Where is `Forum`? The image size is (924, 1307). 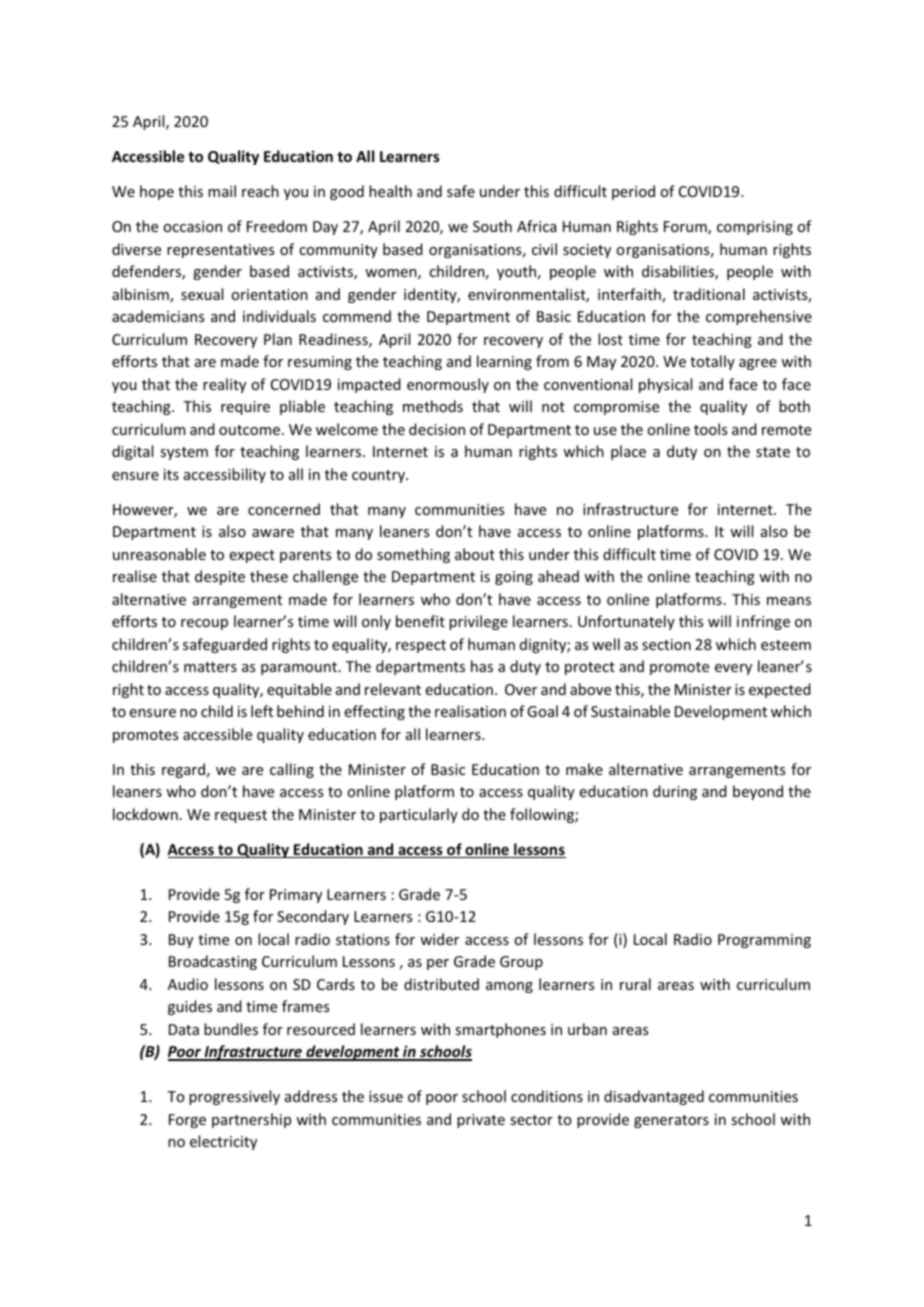
Forum is located at coordinates (686, 228).
